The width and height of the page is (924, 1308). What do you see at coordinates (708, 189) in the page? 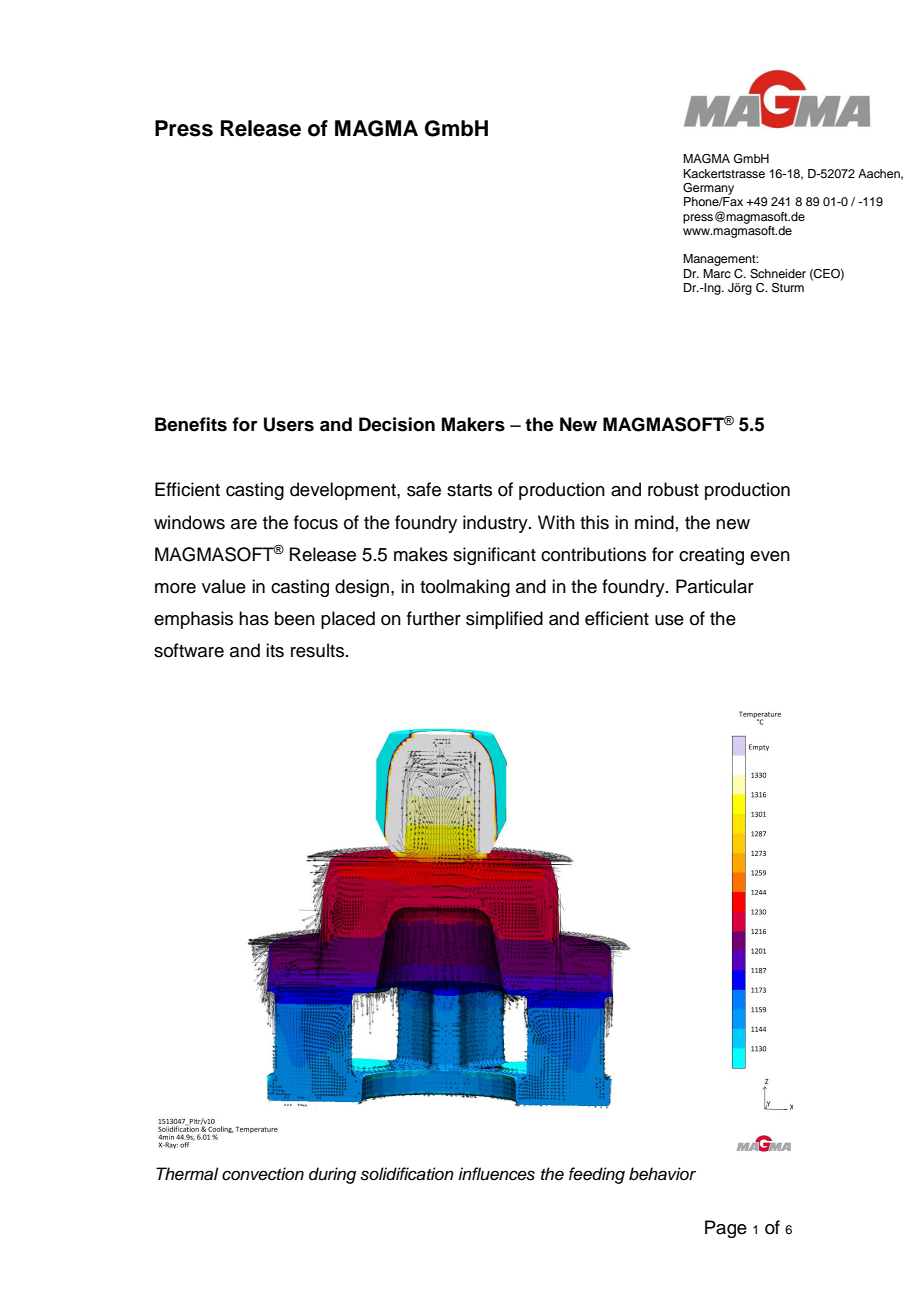
I see `Germany` at bounding box center [708, 189].
